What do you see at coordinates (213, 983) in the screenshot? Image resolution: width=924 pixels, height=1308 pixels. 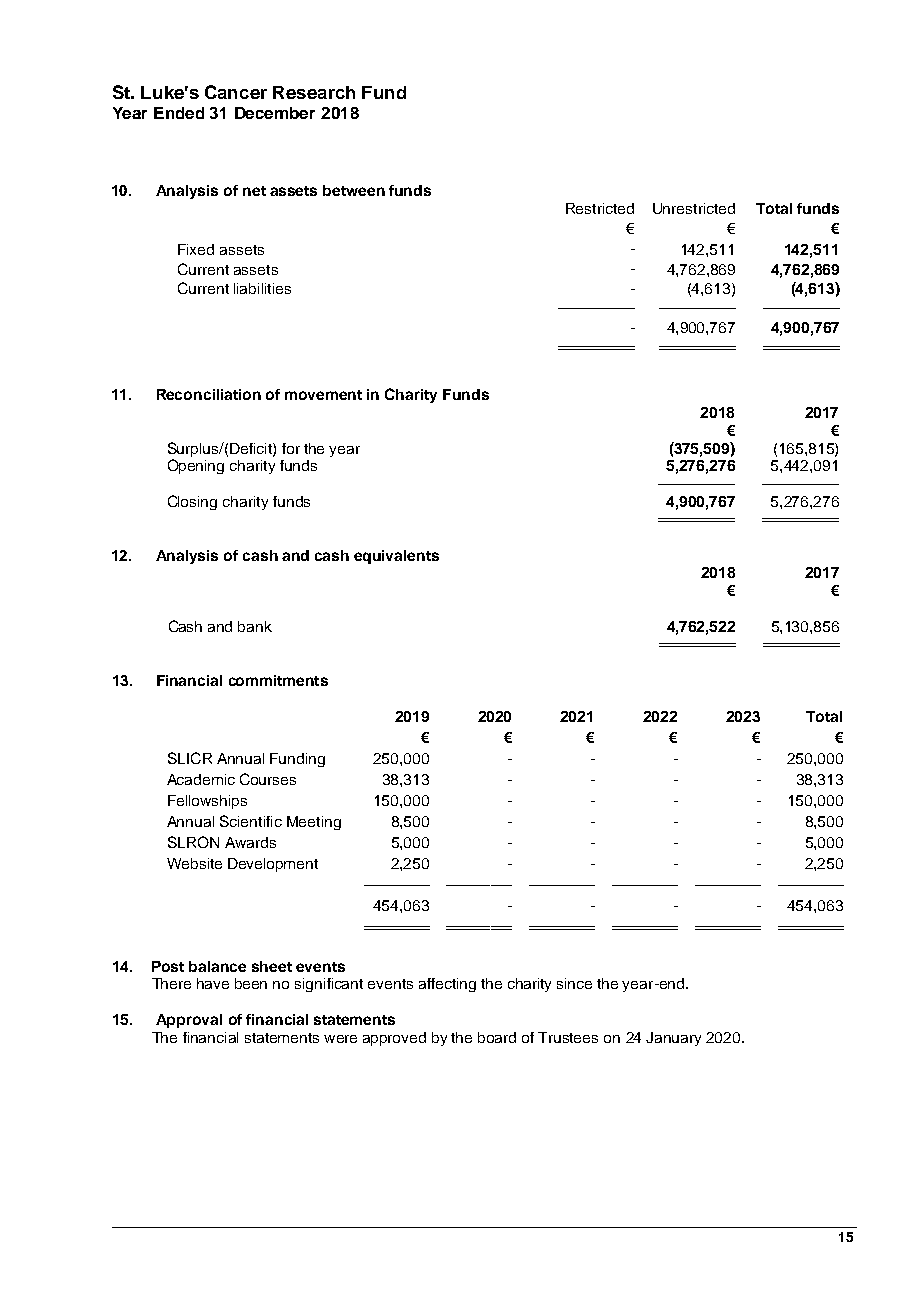 I see `have` at bounding box center [213, 983].
